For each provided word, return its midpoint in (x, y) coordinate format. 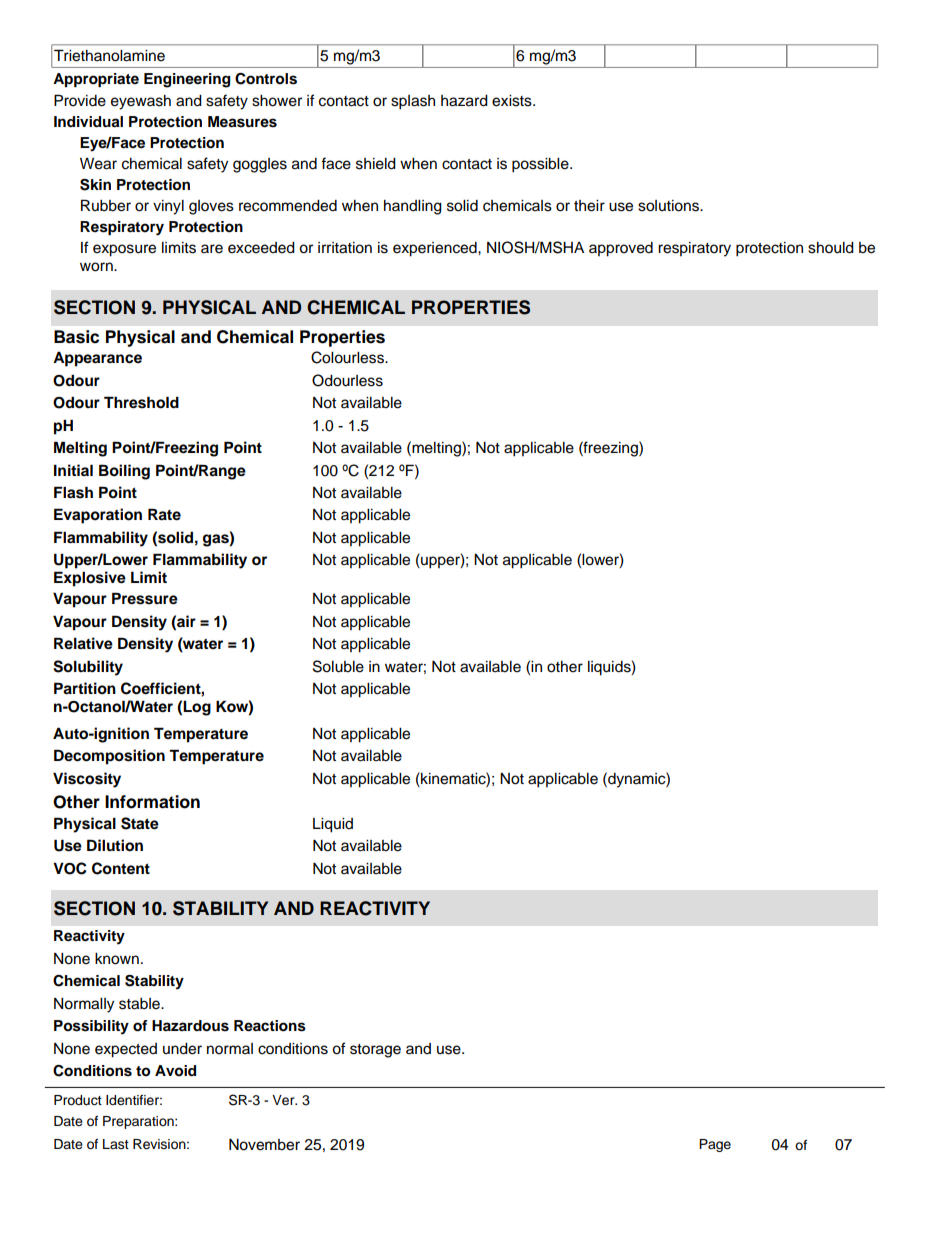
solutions (670, 206)
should (831, 248)
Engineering (187, 80)
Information (152, 802)
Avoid (175, 1071)
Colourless (348, 357)
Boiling (124, 472)
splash (413, 102)
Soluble (338, 666)
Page (715, 1145)
